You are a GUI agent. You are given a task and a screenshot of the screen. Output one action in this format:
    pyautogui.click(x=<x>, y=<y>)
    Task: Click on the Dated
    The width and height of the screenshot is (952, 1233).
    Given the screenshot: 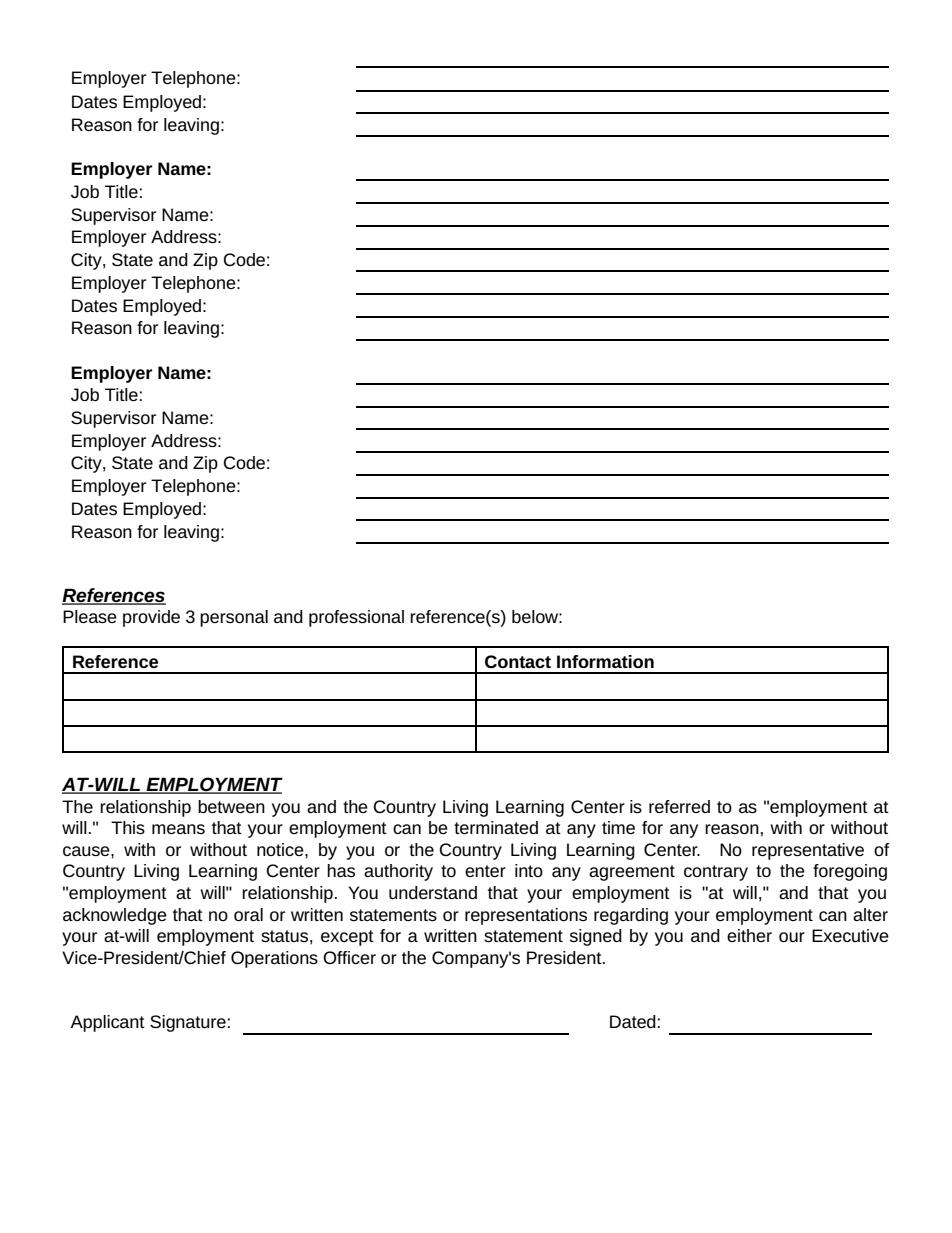 What is the action you would take?
    pyautogui.click(x=633, y=1021)
